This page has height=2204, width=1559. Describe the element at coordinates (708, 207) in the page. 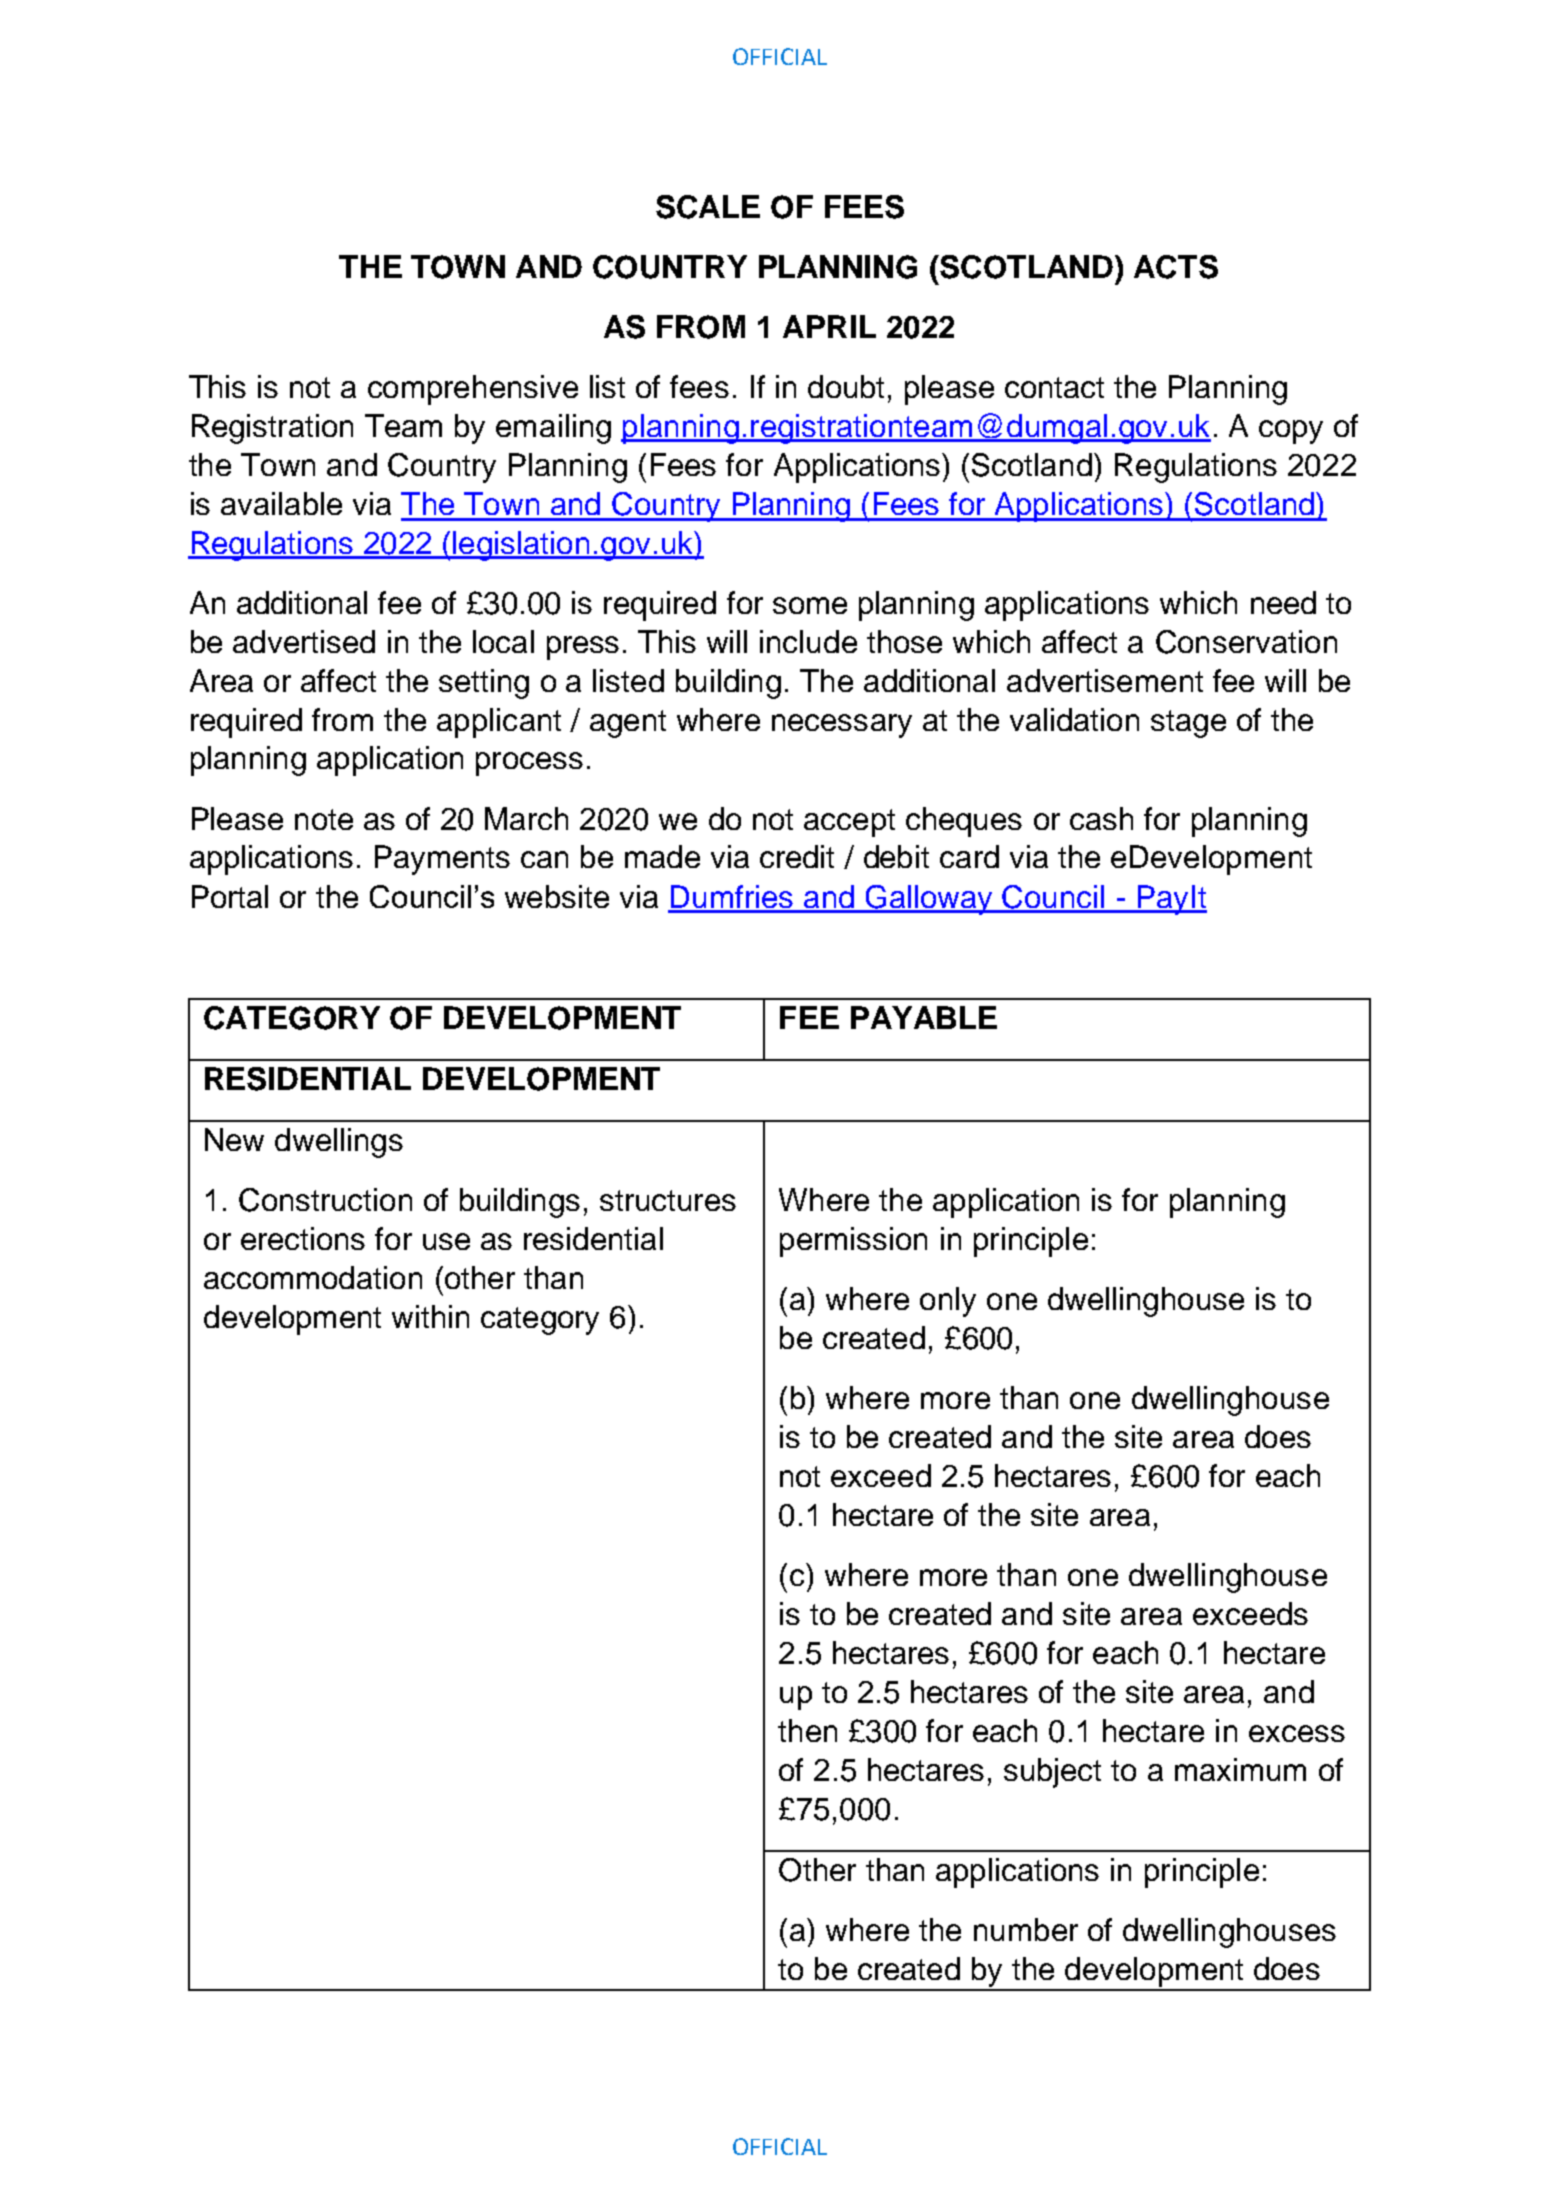

I see `SCALE` at that location.
